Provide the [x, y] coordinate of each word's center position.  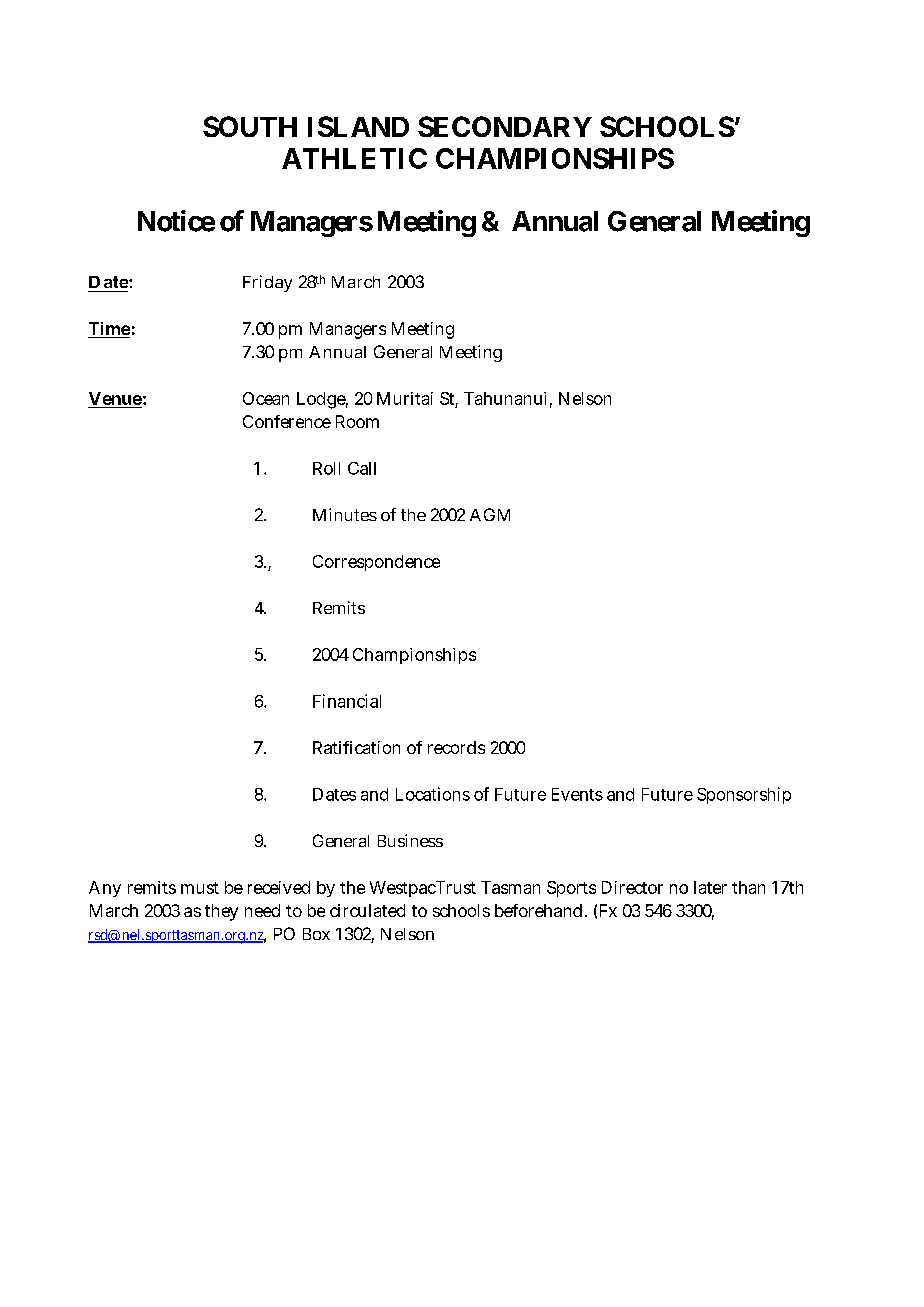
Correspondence [376, 563]
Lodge [322, 400]
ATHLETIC [354, 158]
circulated [367, 910]
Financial [347, 701]
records [456, 747]
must [200, 888]
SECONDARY [505, 126]
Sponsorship [744, 795]
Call [362, 468]
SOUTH [250, 126]
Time [109, 330]
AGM [490, 514]
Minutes [345, 514]
